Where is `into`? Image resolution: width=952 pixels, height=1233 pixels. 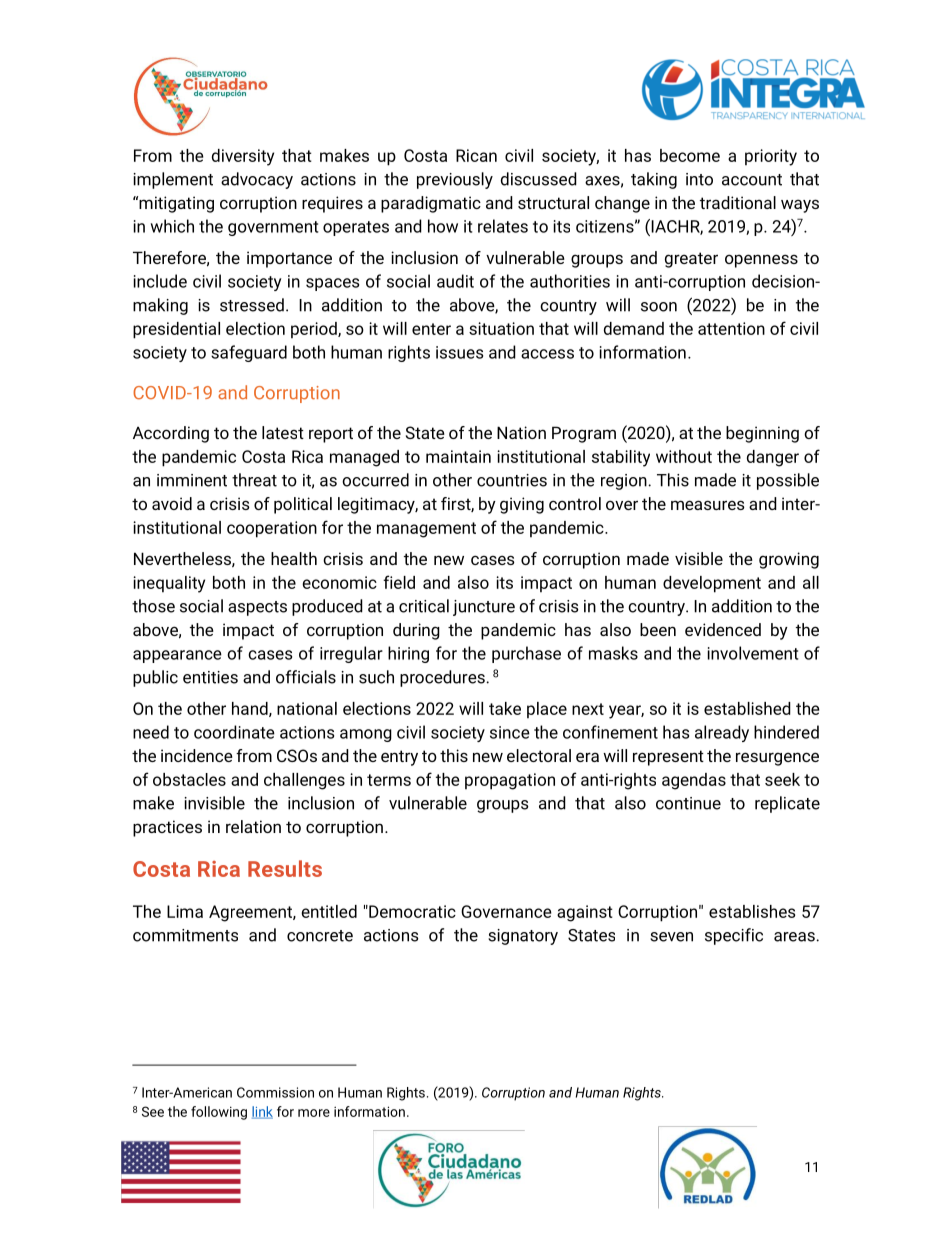 into is located at coordinates (699, 179).
